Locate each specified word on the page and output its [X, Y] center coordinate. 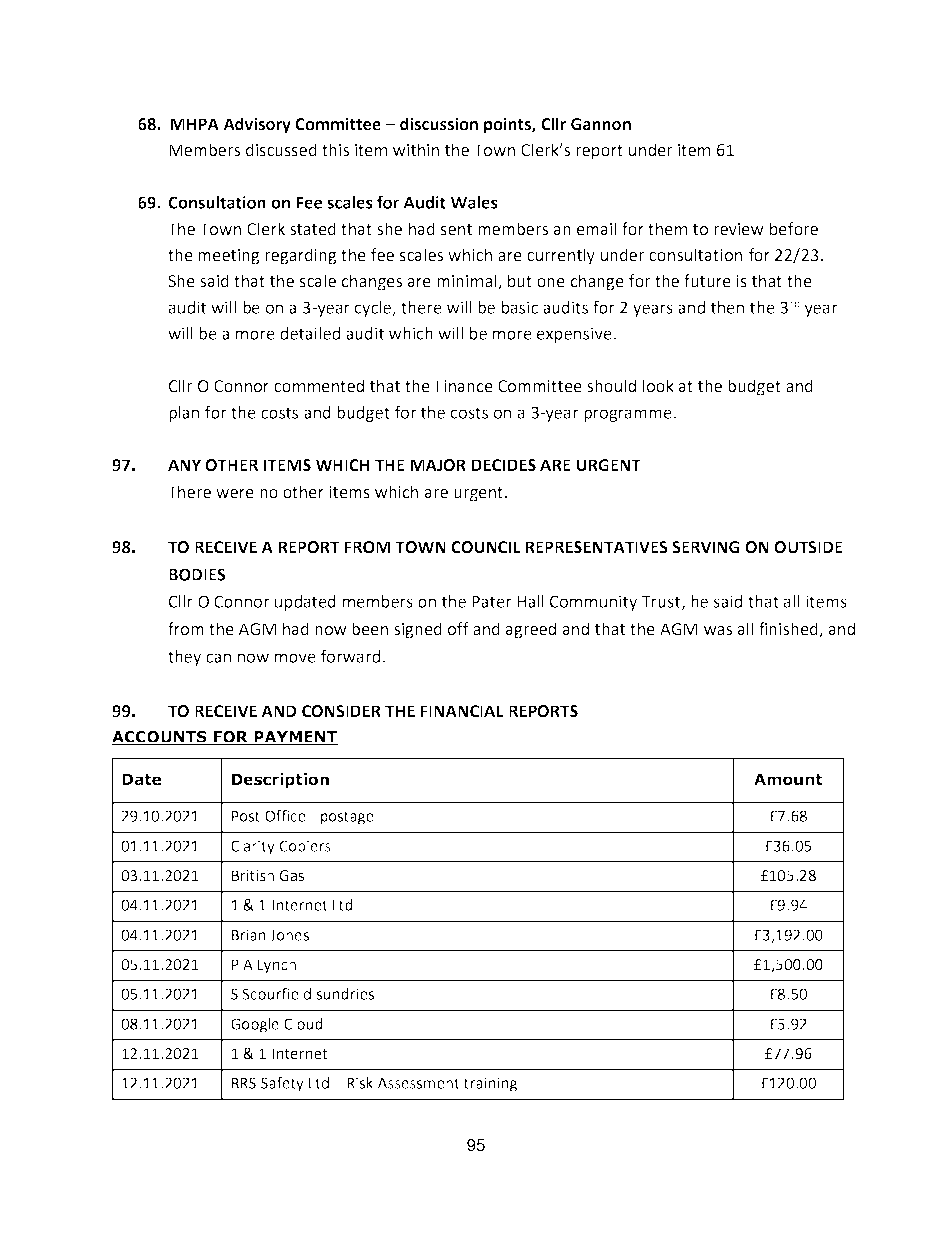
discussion [439, 124]
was [718, 631]
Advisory [257, 125]
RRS [244, 1083]
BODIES [197, 574]
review [739, 229]
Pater [491, 602]
